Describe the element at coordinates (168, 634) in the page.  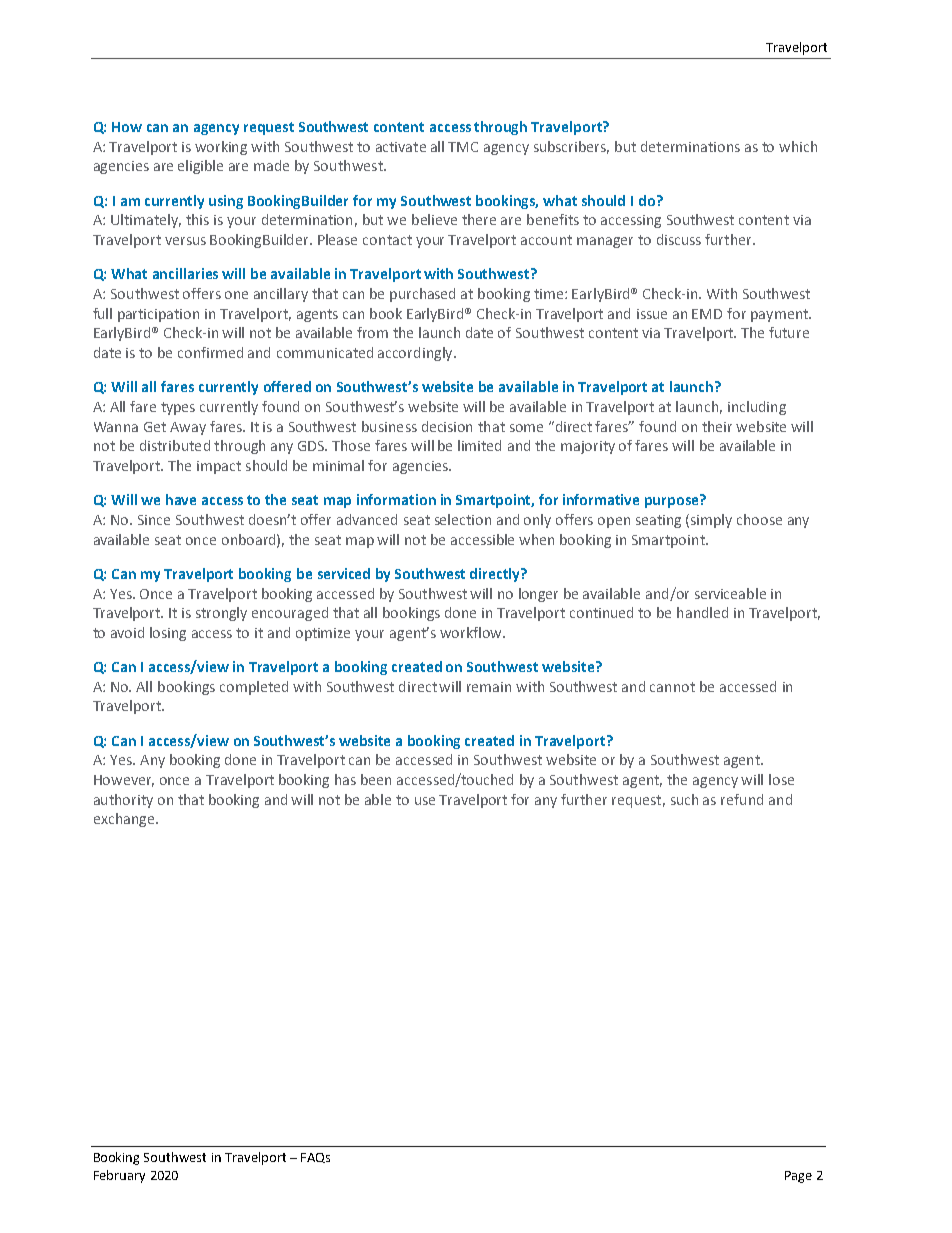
I see `losing` at that location.
